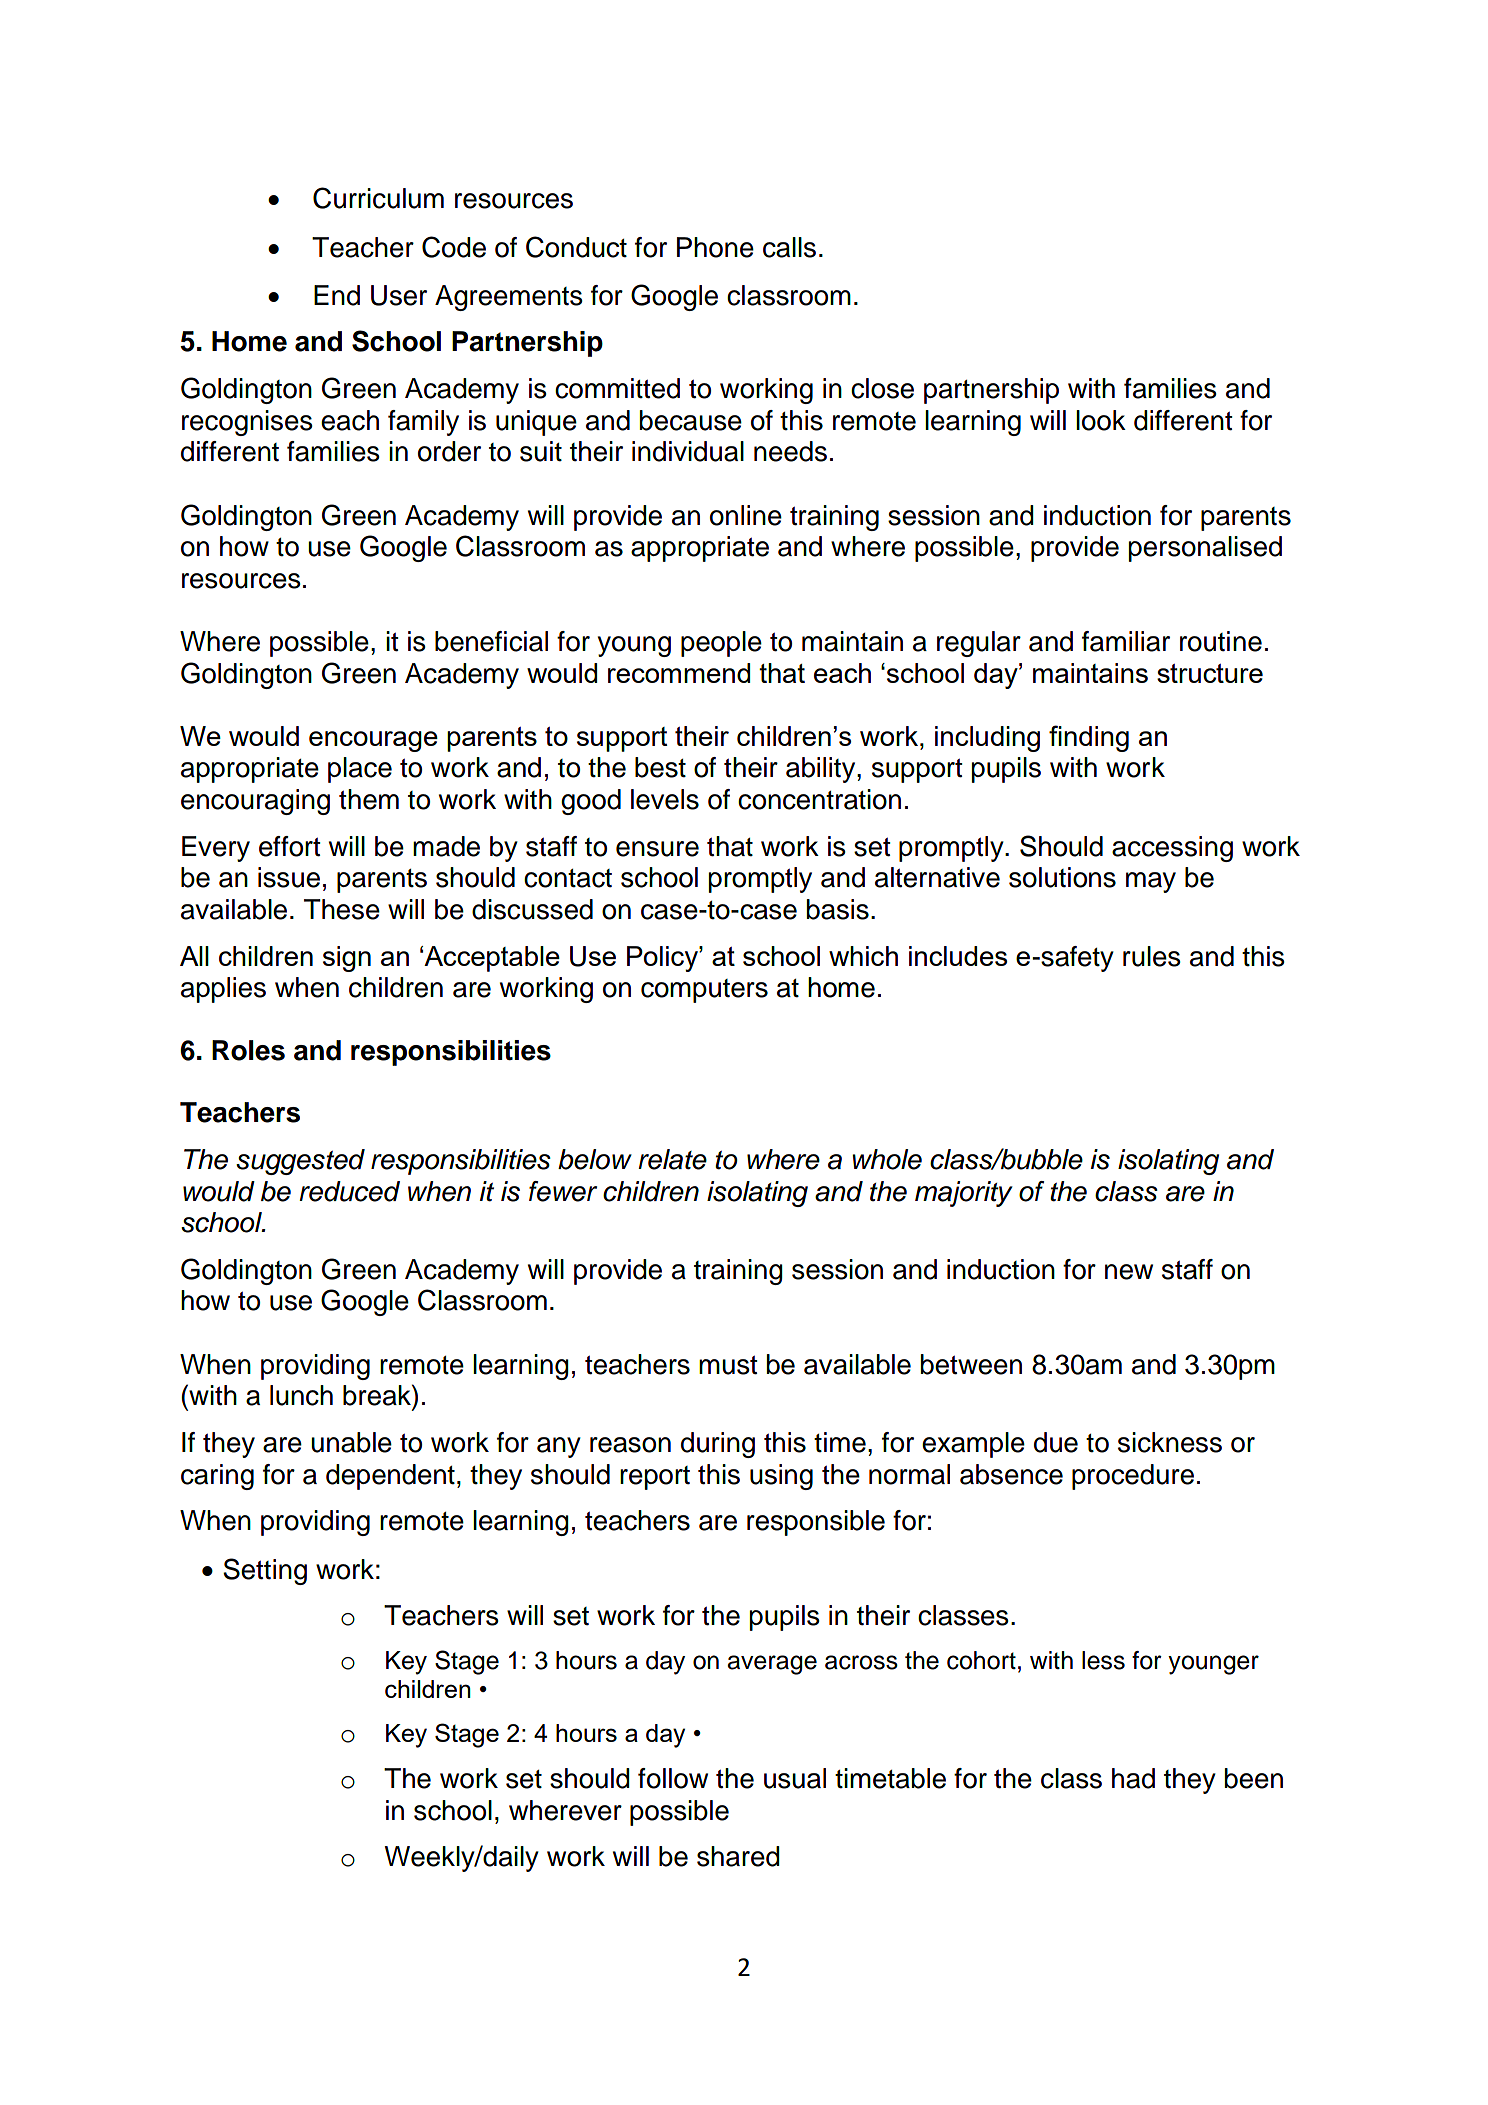 The image size is (1488, 2105). Describe the element at coordinates (1170, 1442) in the image. I see `sickness` at that location.
